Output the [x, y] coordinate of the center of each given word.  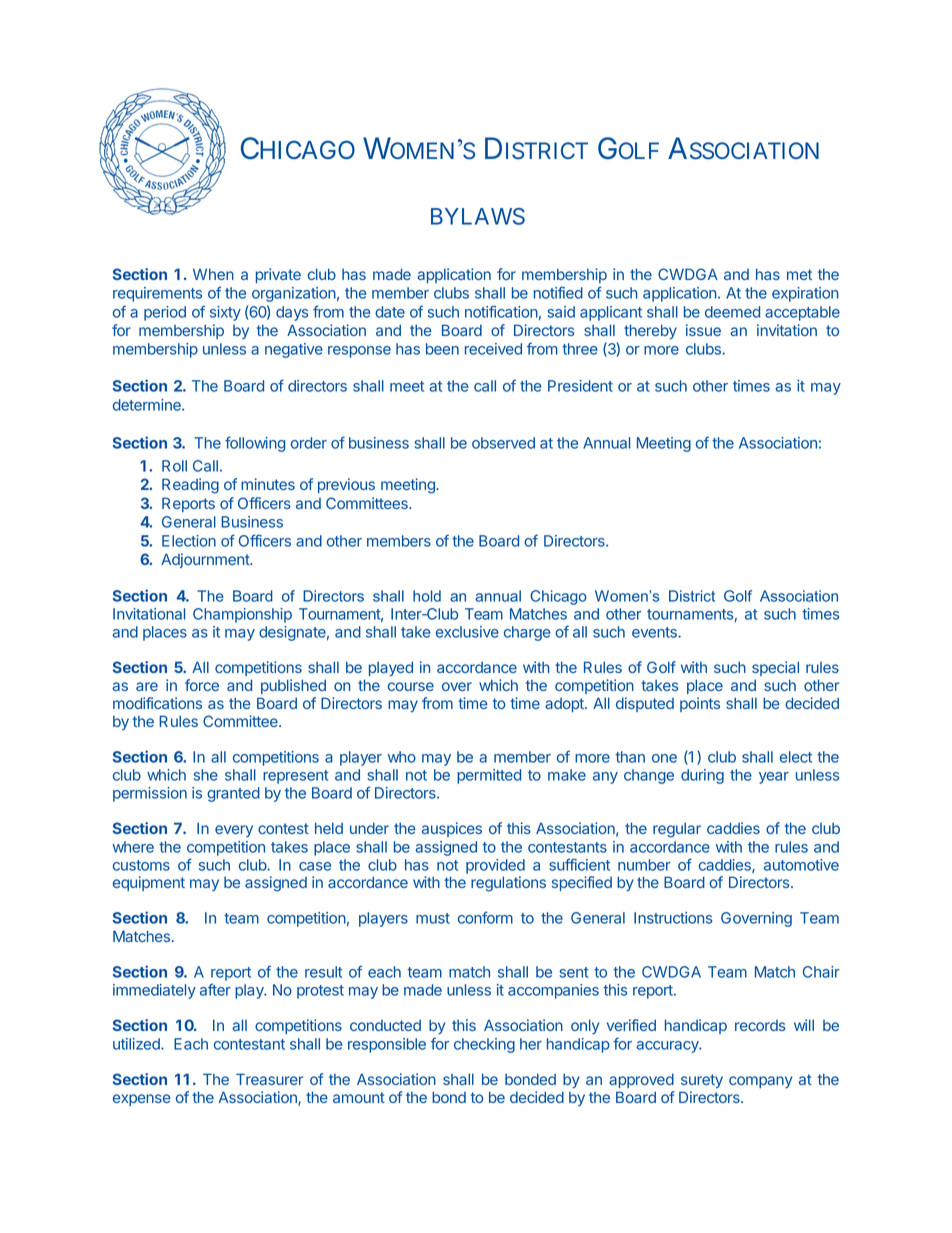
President [580, 386]
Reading [190, 486]
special [775, 668]
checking [484, 1045]
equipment [149, 883]
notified [558, 292]
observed [503, 443]
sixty [225, 313]
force [202, 685]
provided [495, 866]
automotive [801, 865]
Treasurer [269, 1079]
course [411, 686]
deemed [732, 312]
